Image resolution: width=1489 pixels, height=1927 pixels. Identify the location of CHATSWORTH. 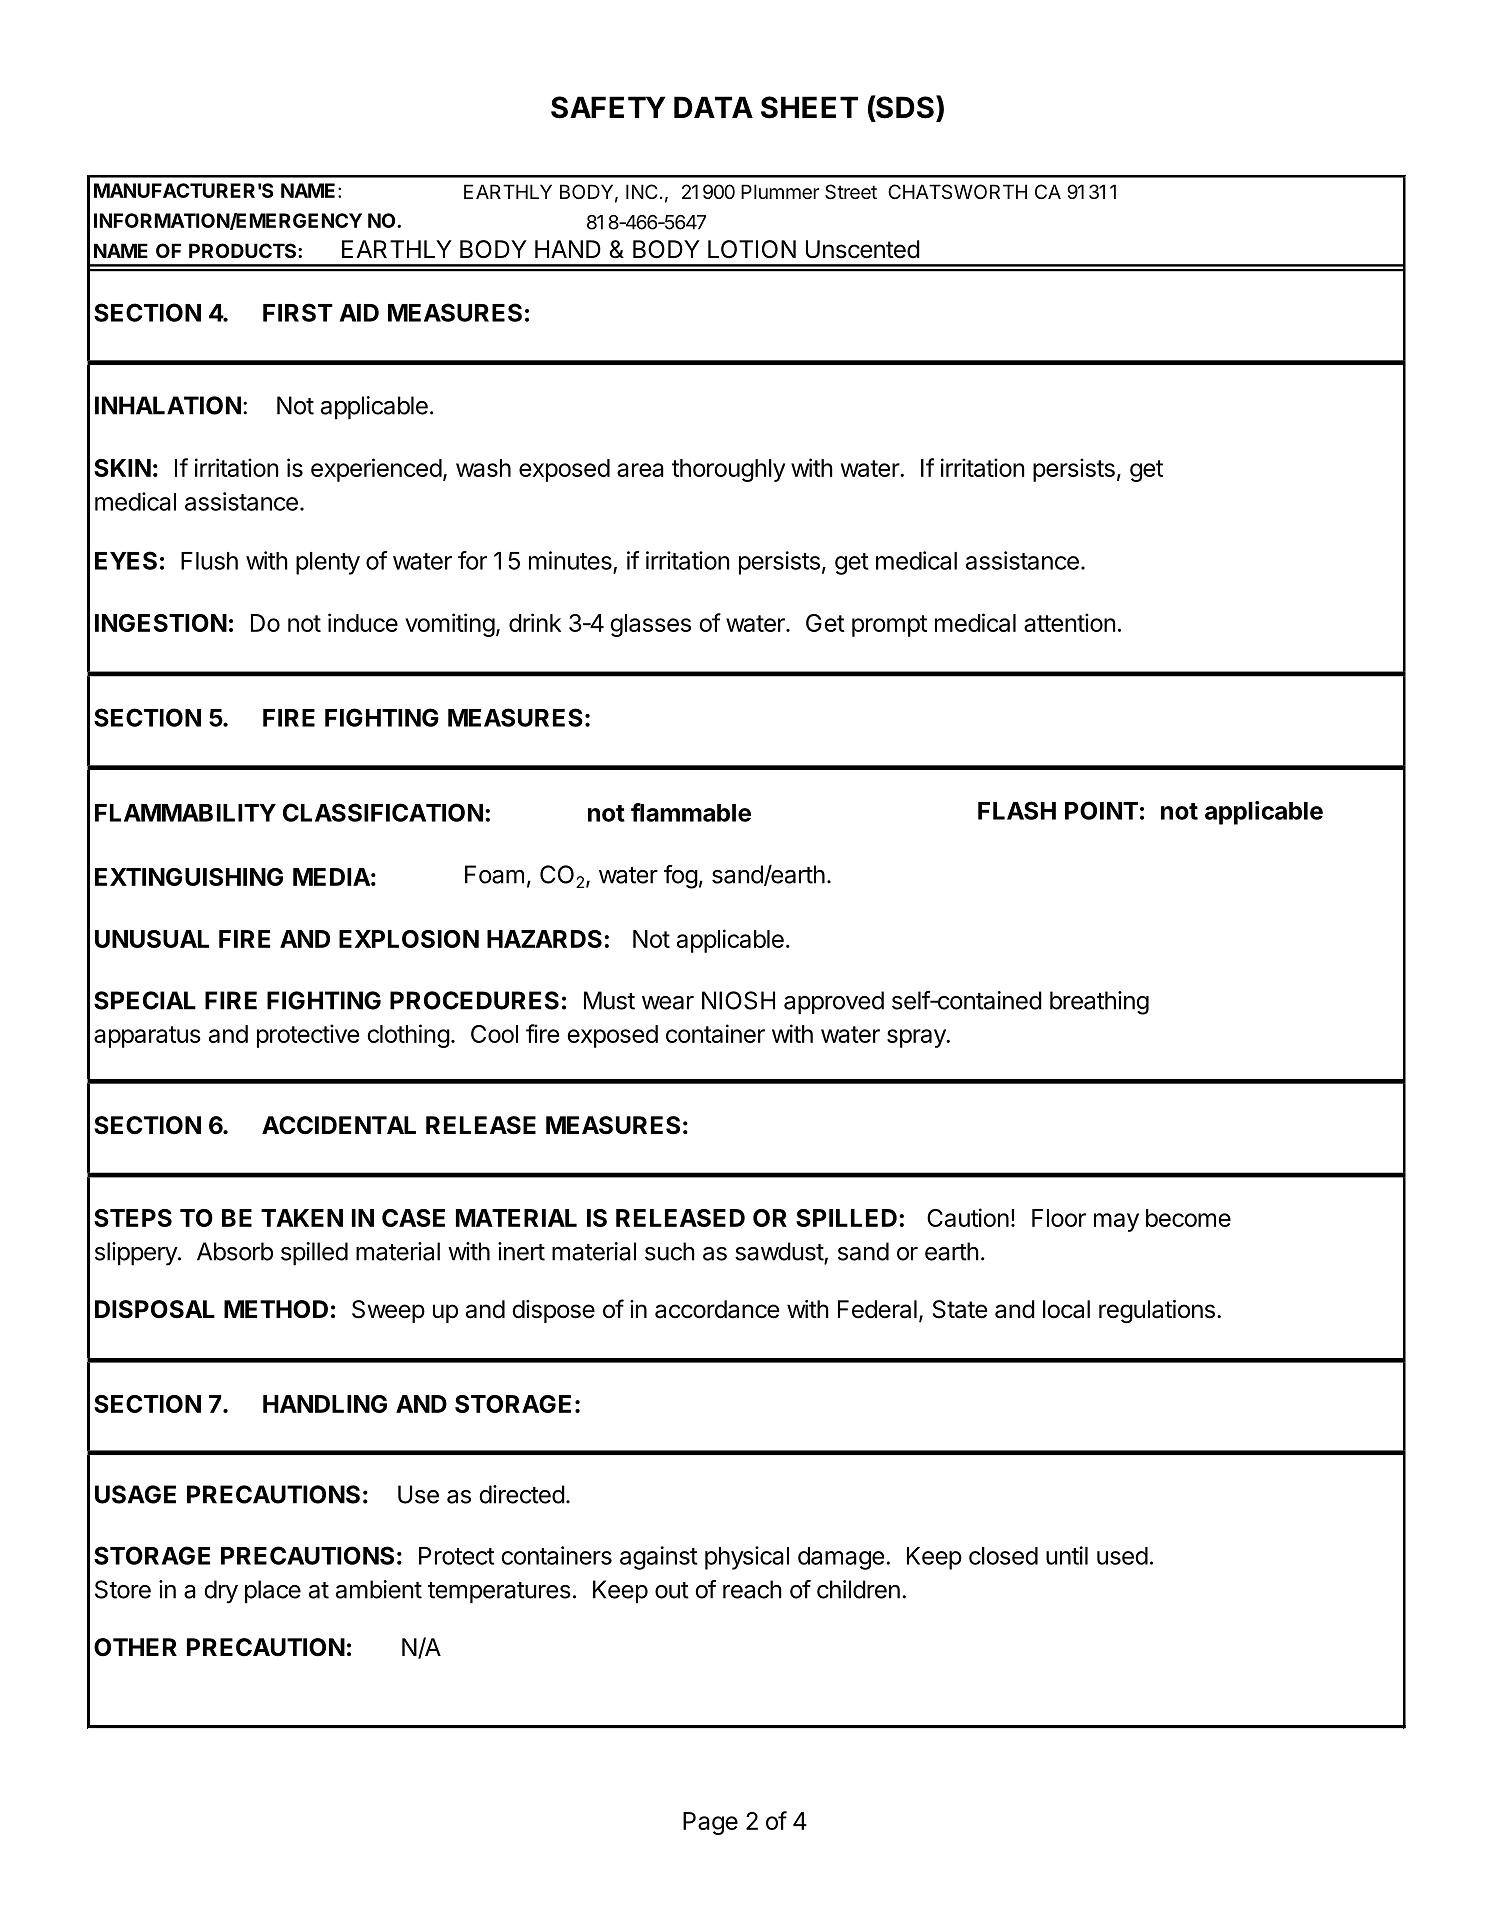
(957, 191).
